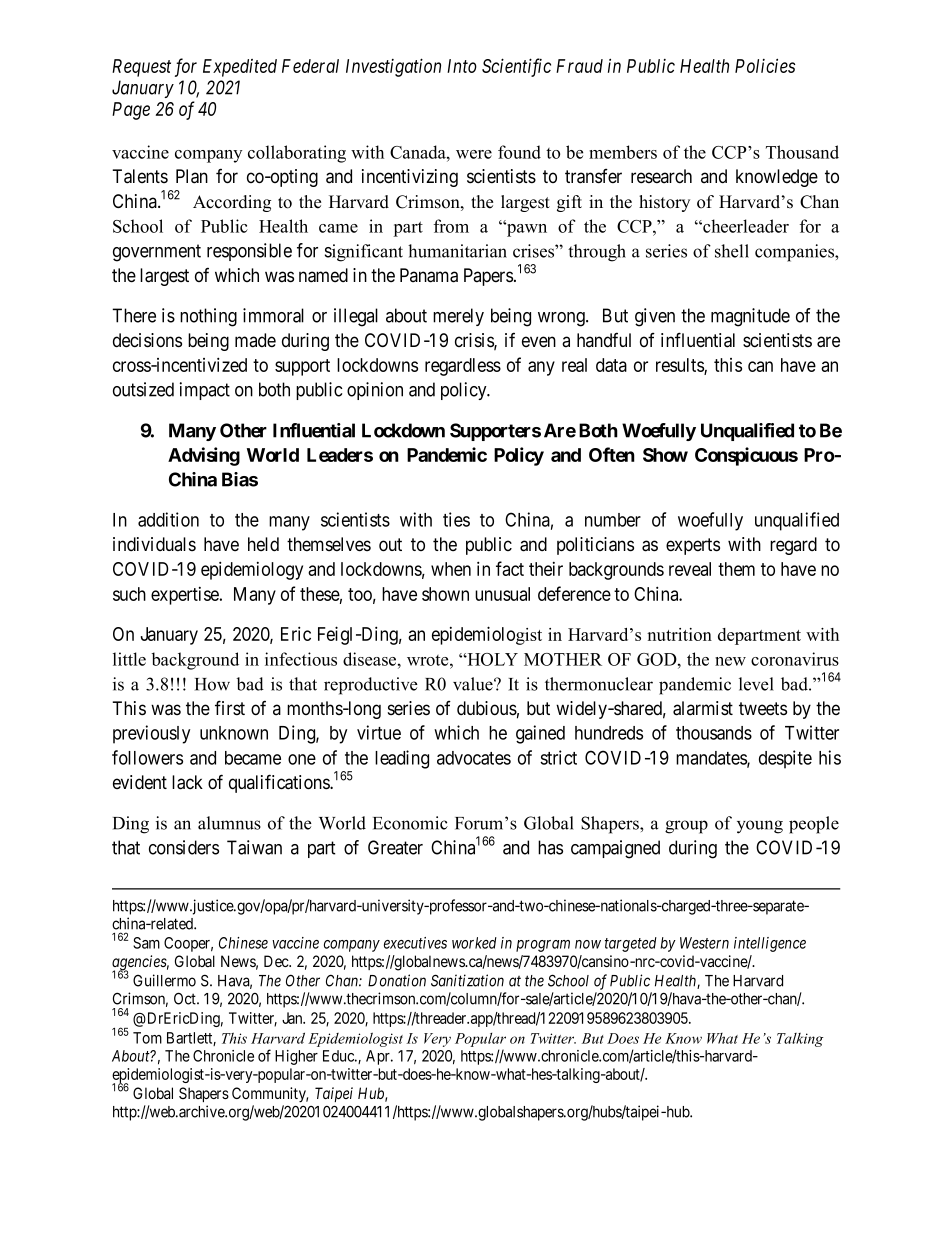 Image resolution: width=952 pixels, height=1233 pixels. I want to click on advocates, so click(474, 758).
